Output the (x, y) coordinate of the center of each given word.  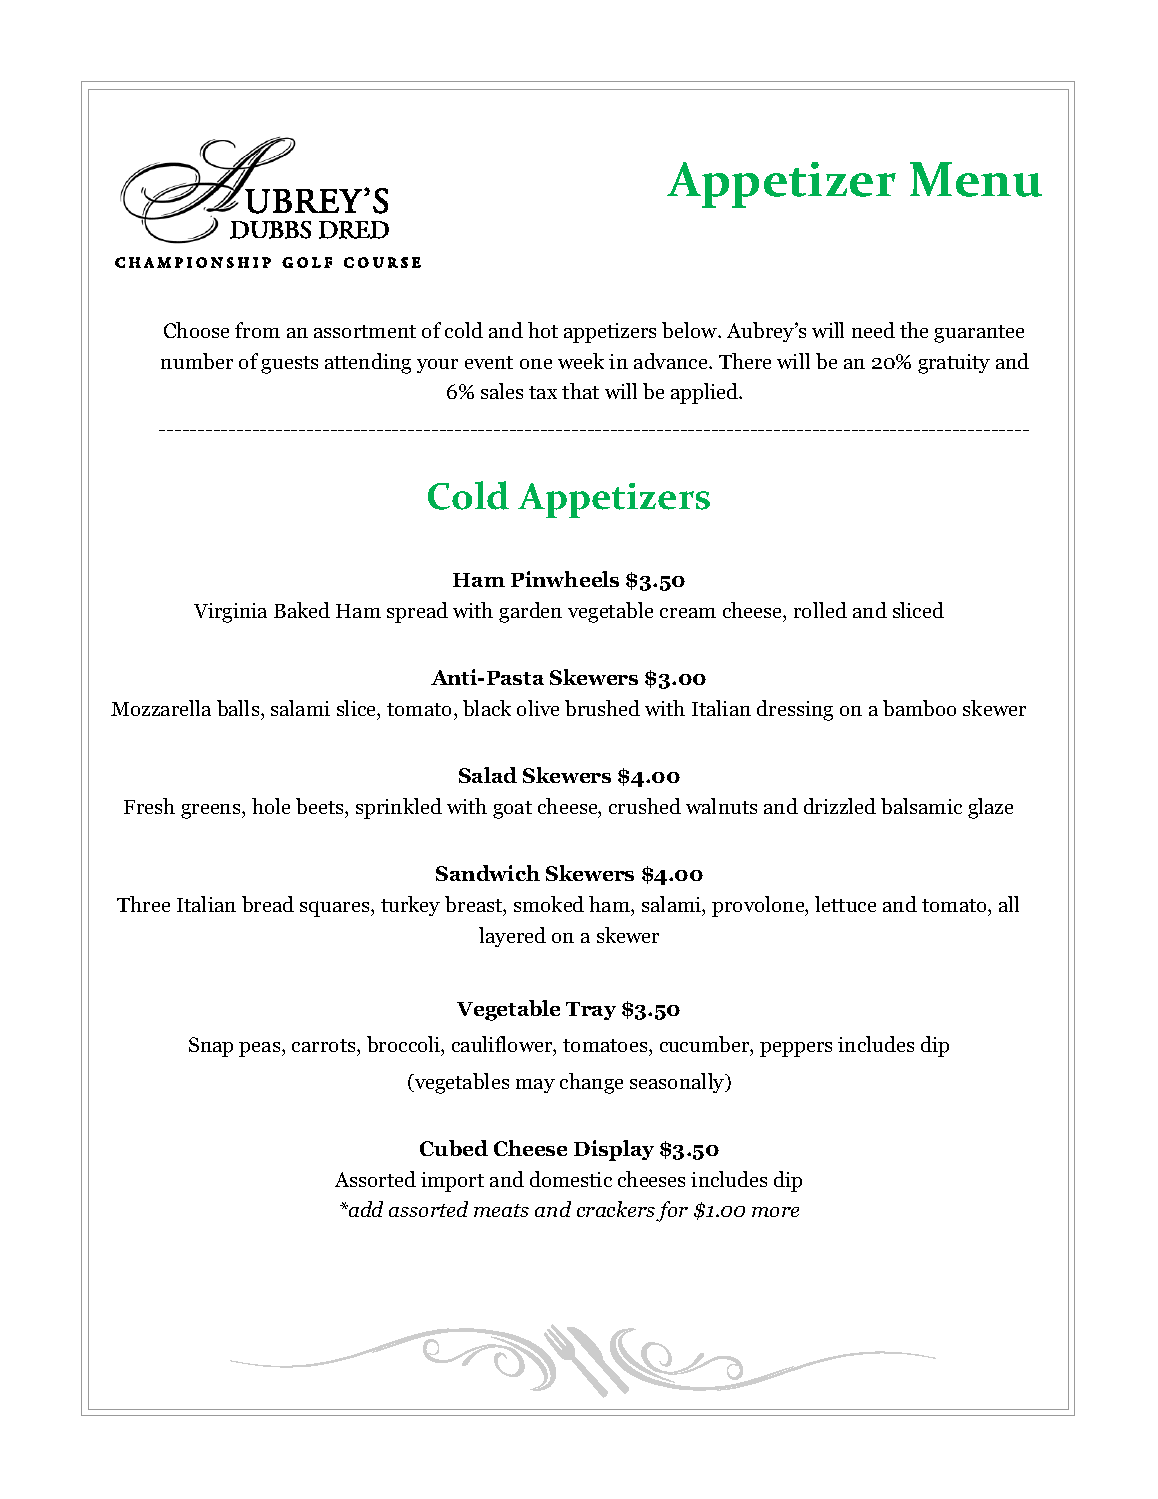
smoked (549, 904)
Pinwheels (565, 579)
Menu (976, 179)
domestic (571, 1179)
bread (268, 904)
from (257, 330)
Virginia (230, 613)
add (365, 1209)
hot (543, 330)
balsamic (921, 806)
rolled (820, 610)
